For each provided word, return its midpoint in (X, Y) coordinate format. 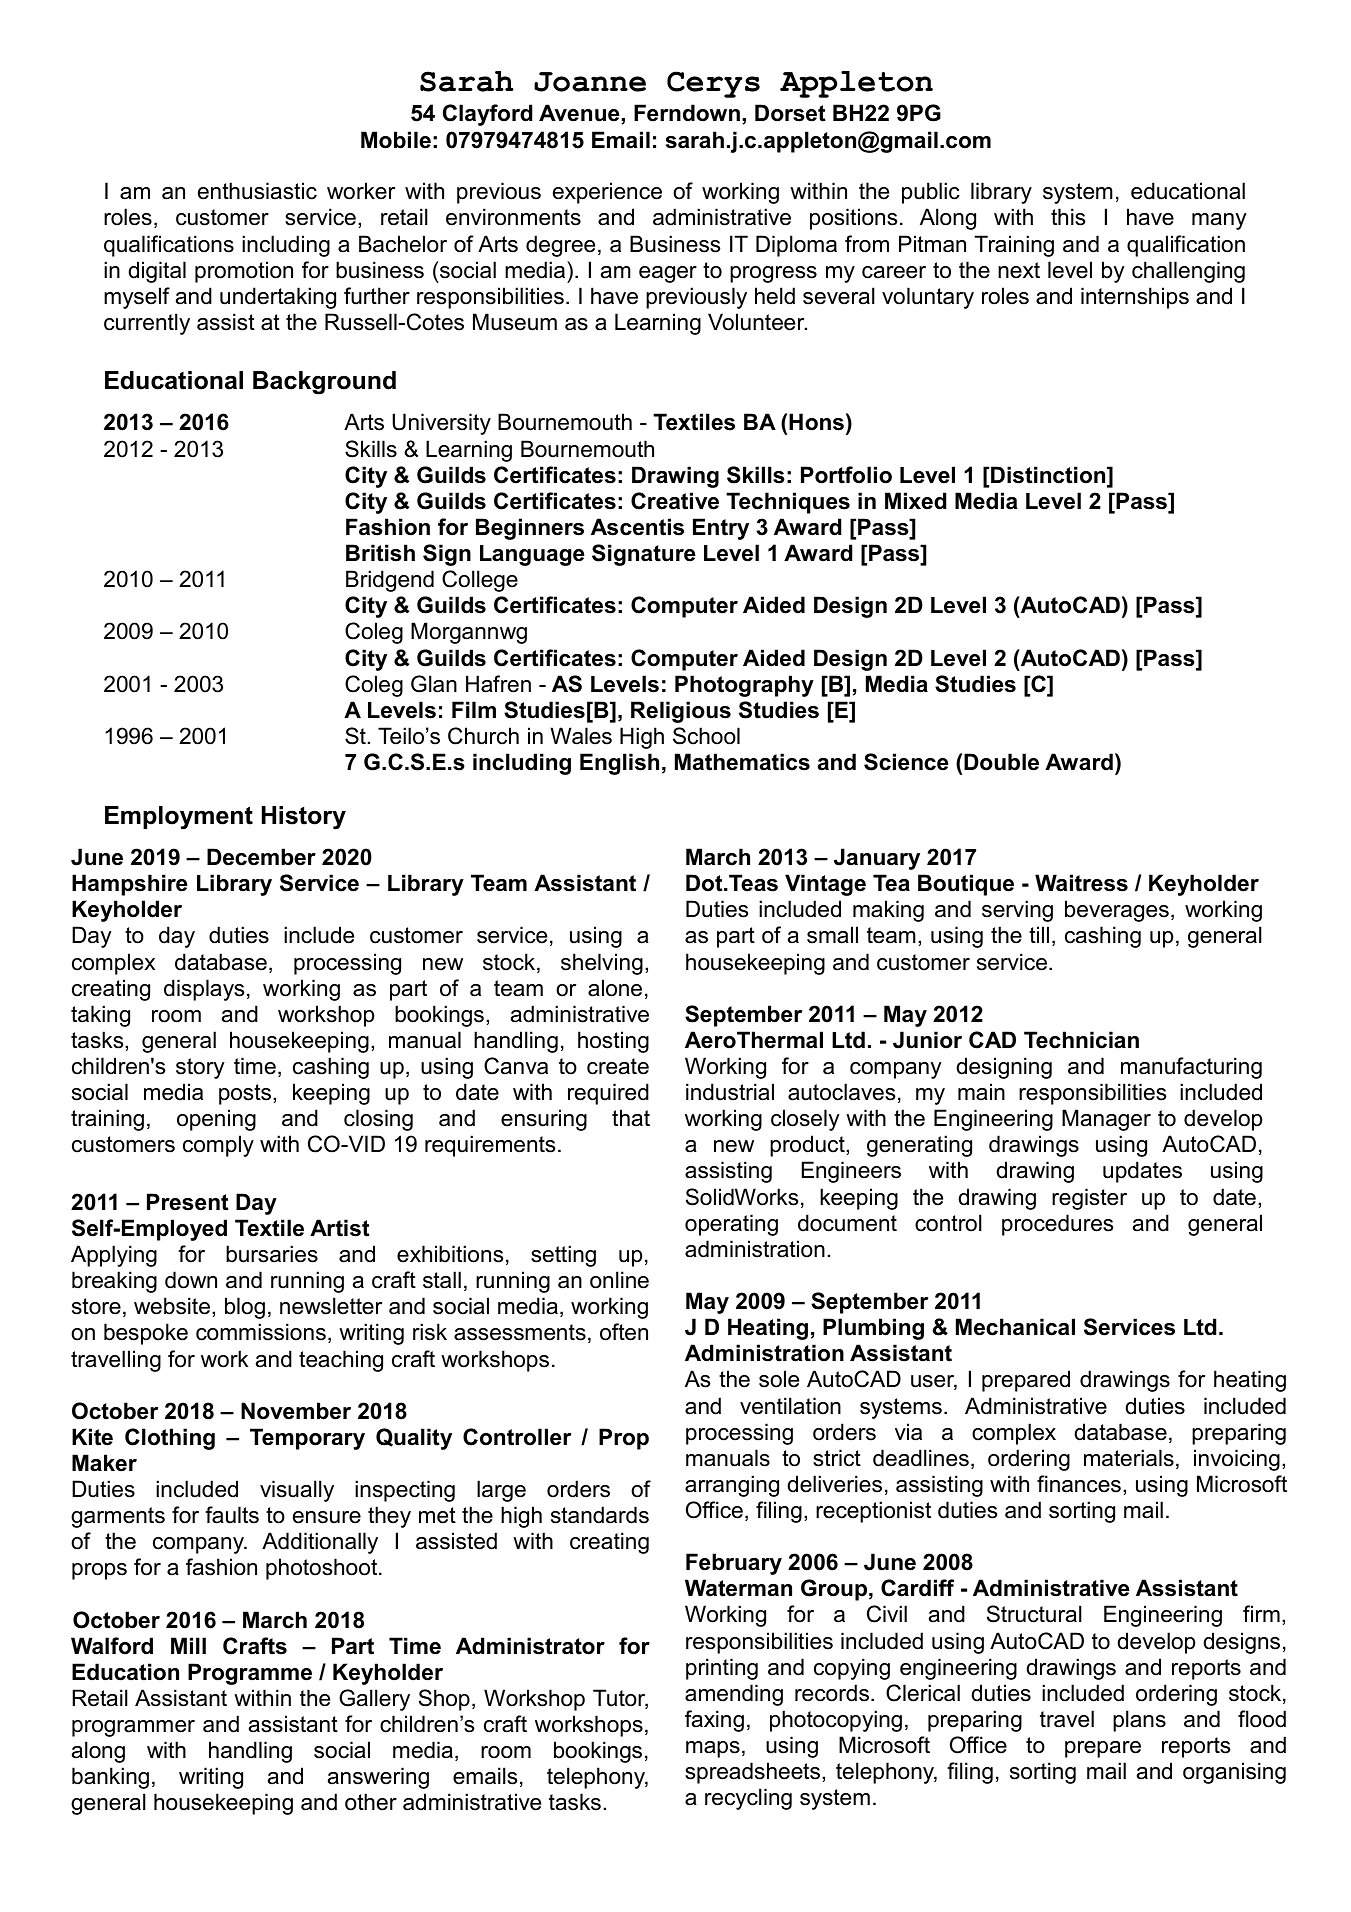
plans (1139, 1721)
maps (713, 1749)
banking (110, 1778)
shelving (602, 964)
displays (204, 990)
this (1068, 217)
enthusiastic (257, 191)
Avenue (580, 114)
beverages (1117, 911)
